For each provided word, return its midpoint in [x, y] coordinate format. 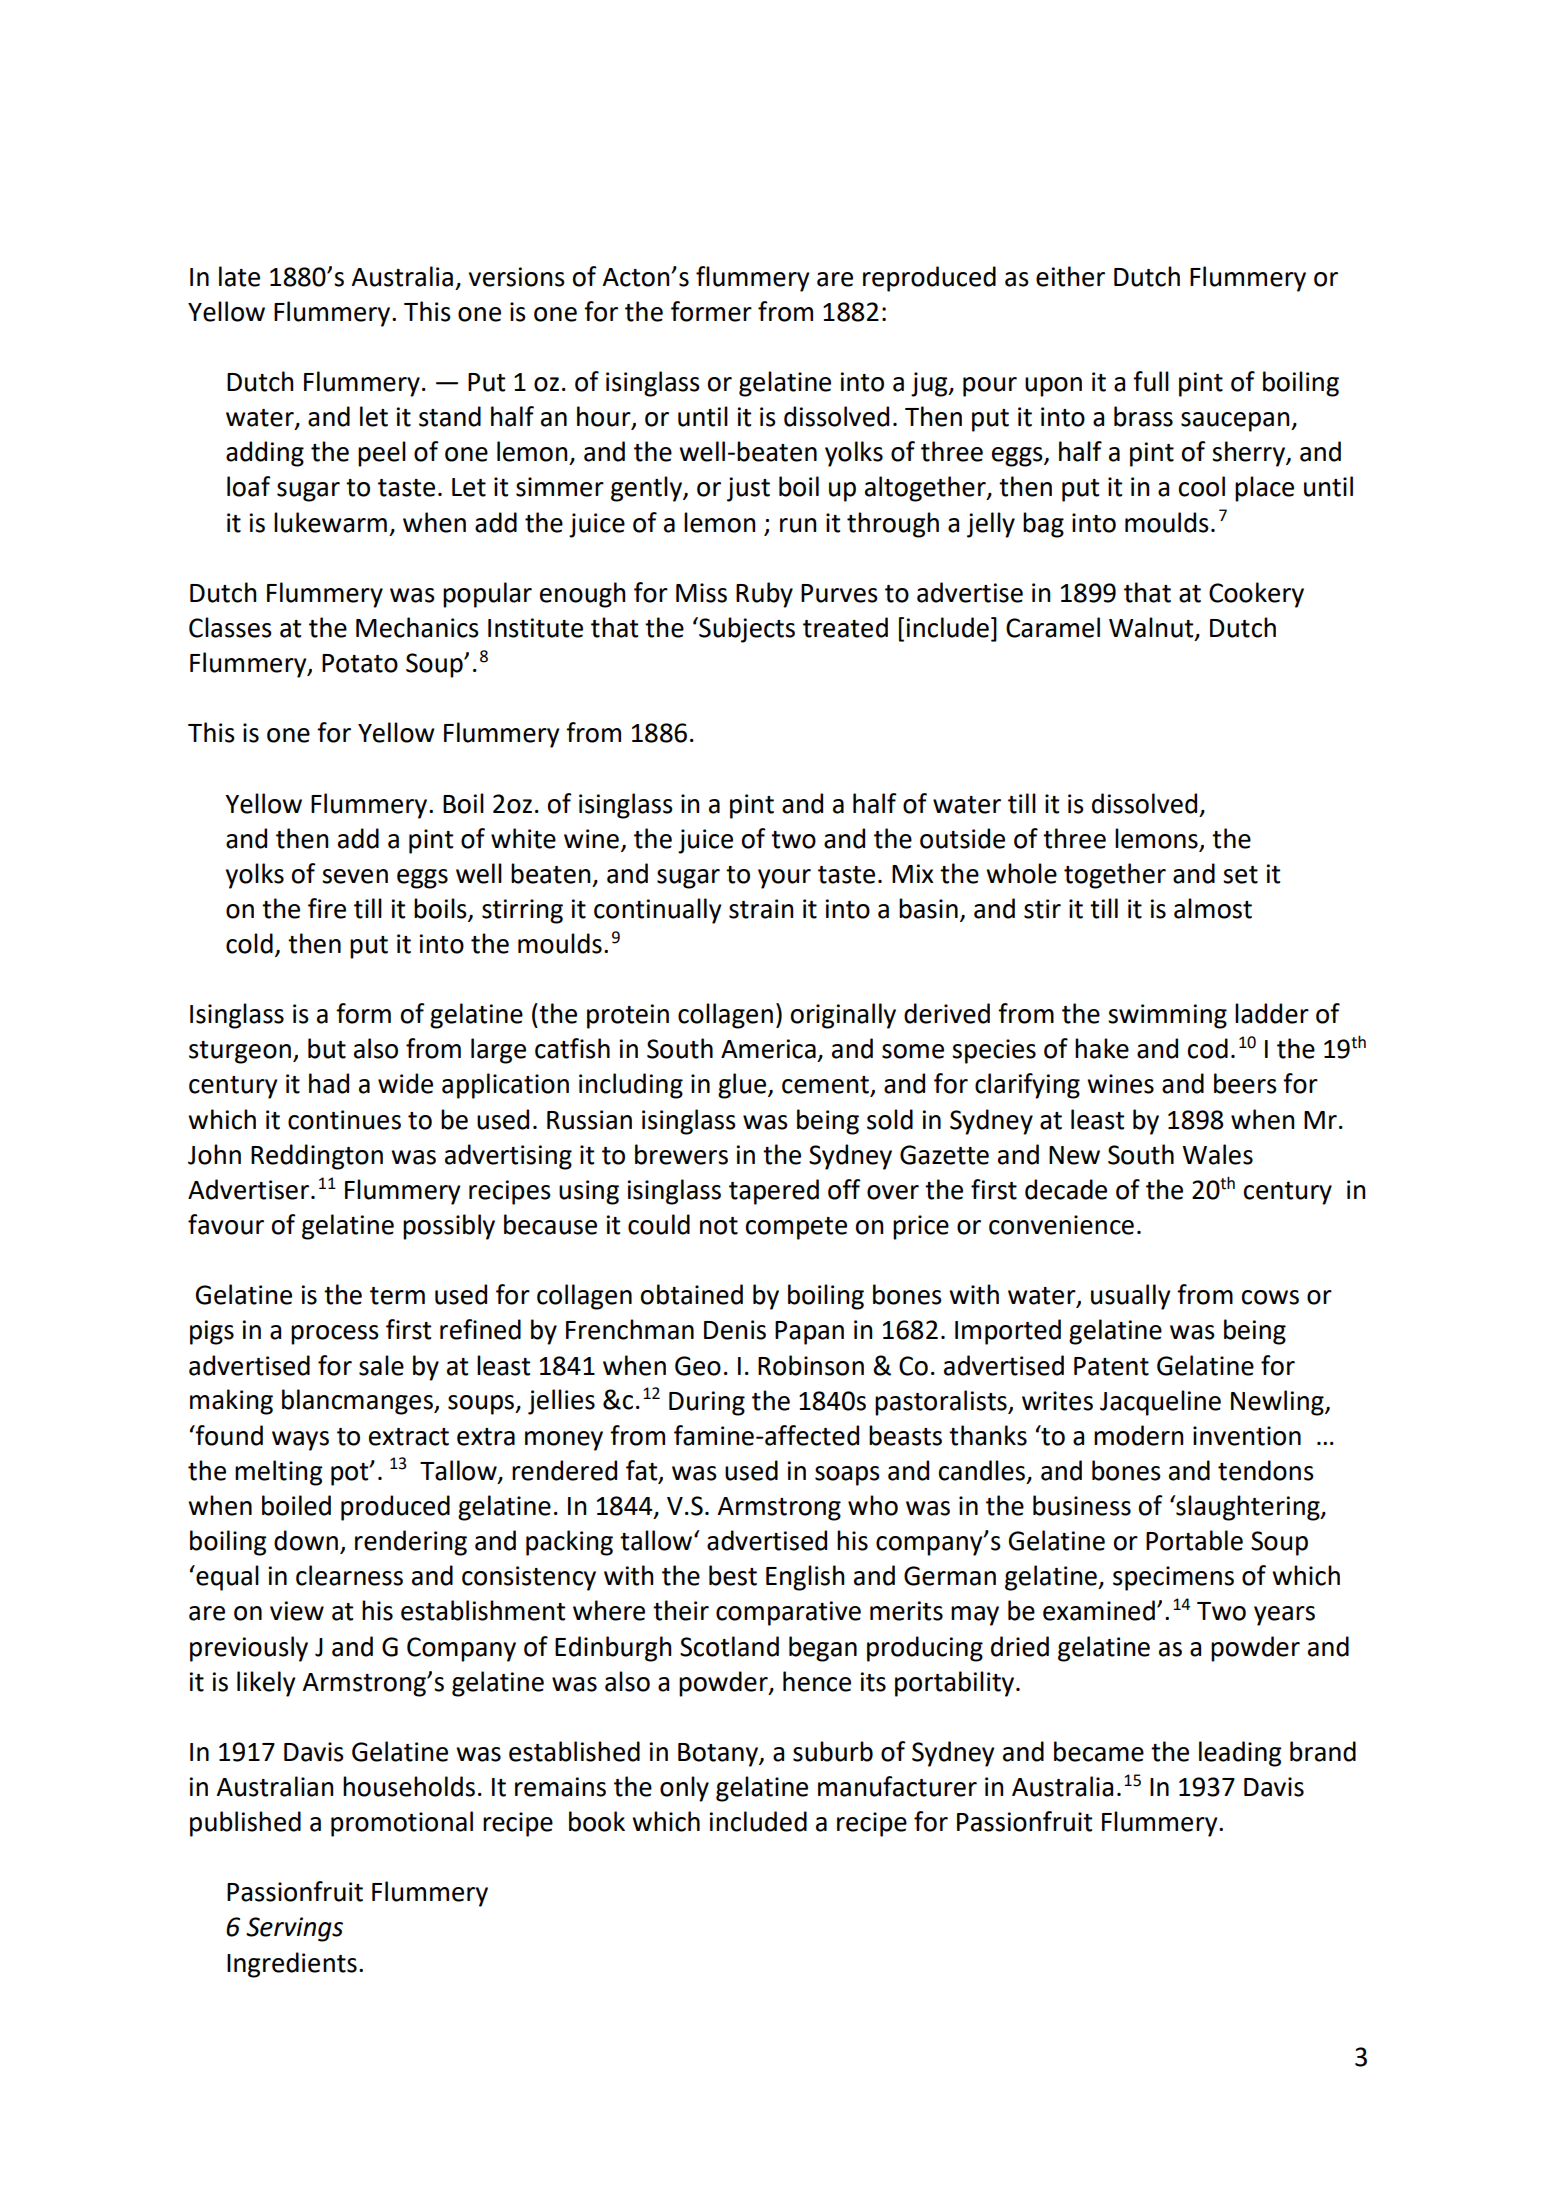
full [1151, 381]
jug [930, 384]
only [684, 1789]
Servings [294, 1929]
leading [1240, 1754]
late [239, 276]
